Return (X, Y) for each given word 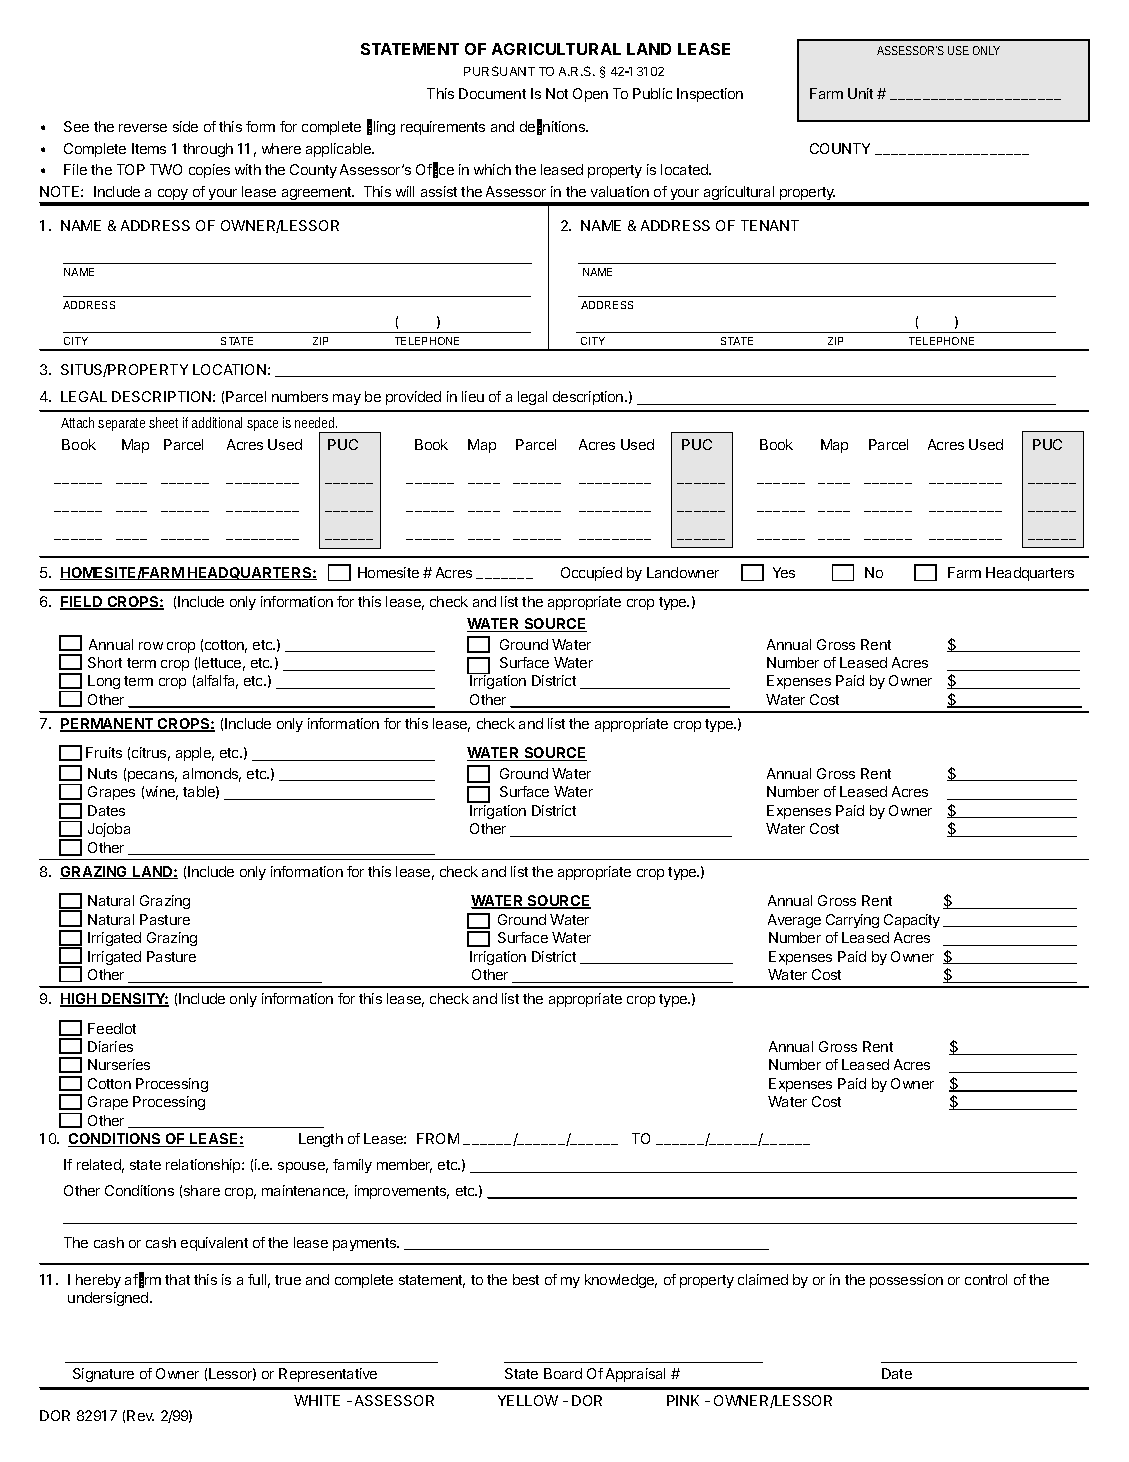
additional (217, 422)
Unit (860, 93)
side (185, 126)
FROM (438, 1138)
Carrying (852, 921)
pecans (152, 776)
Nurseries (119, 1064)
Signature (103, 1375)
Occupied (591, 574)
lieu (473, 396)
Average (794, 921)
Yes (784, 572)
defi (531, 127)
